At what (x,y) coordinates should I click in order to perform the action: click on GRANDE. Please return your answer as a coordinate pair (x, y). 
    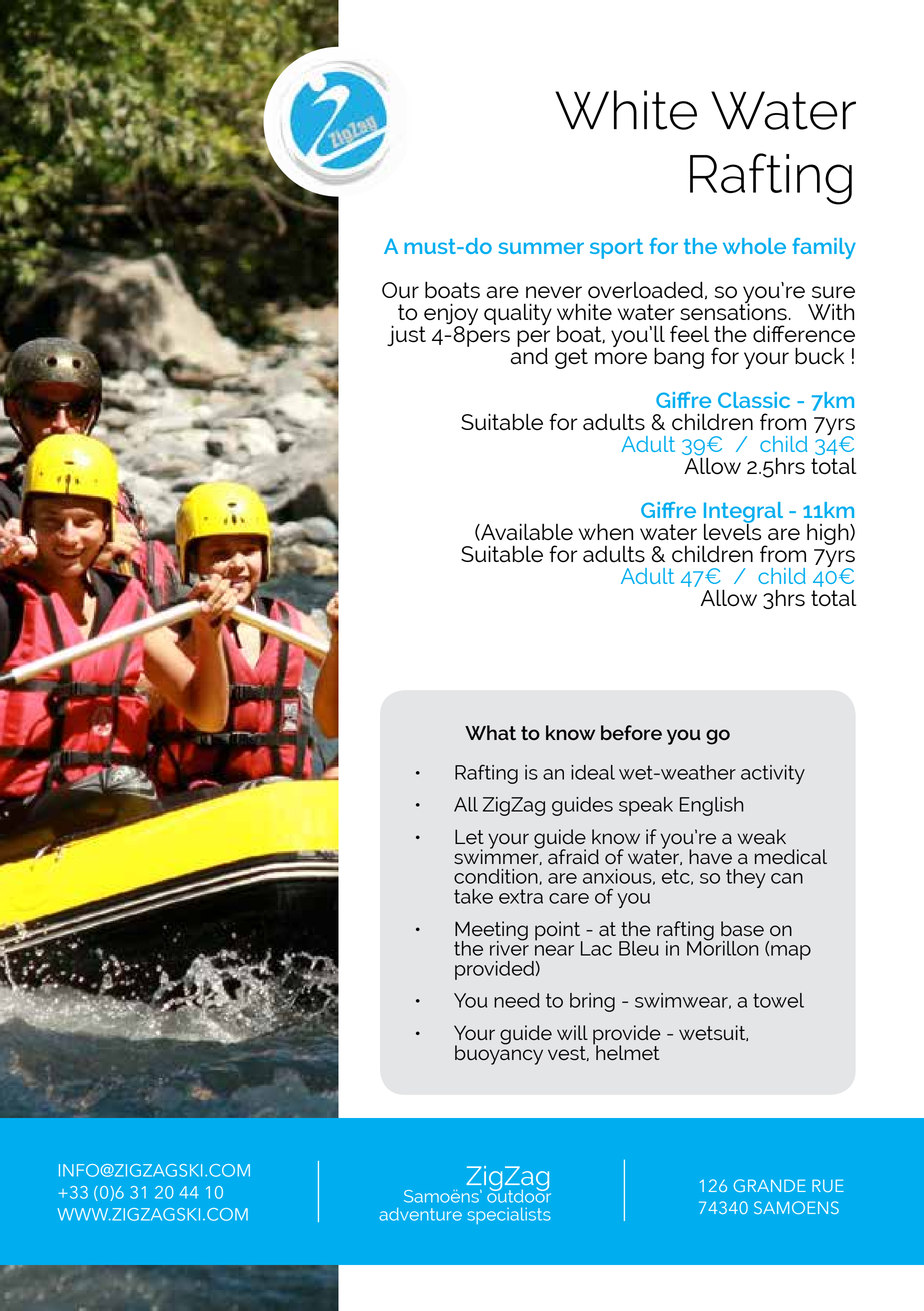
    Looking at the image, I should click on (770, 1185).
